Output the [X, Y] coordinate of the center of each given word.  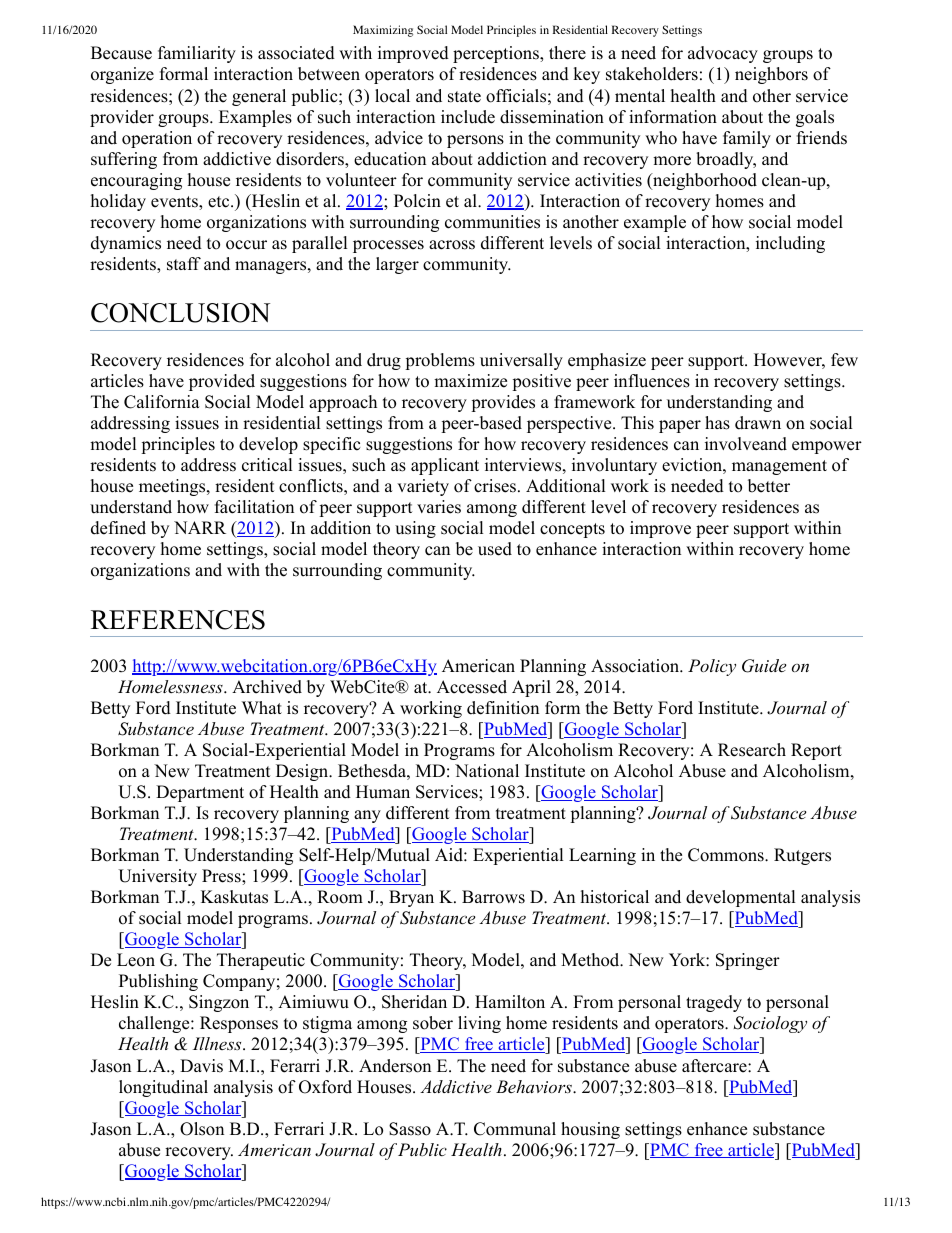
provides [503, 403]
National [487, 771]
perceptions [497, 54]
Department [200, 793]
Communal [515, 1129]
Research [752, 750]
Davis [201, 1066]
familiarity [197, 54]
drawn [758, 423]
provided [222, 382]
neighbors [771, 75]
